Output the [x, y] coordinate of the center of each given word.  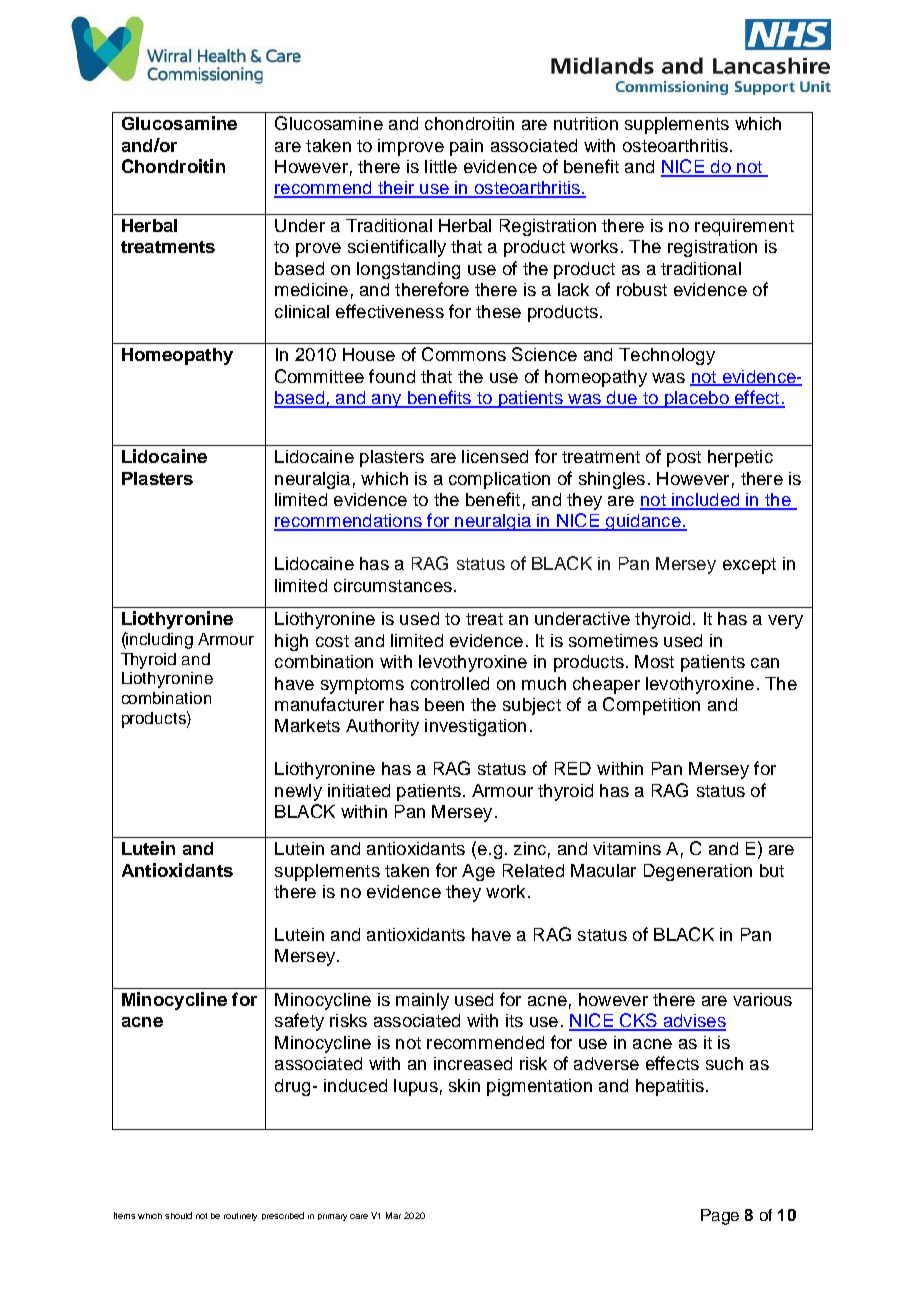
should [178, 1215]
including [159, 640]
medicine [311, 289]
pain [466, 147]
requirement [744, 227]
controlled [450, 683]
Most [654, 661]
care [359, 1216]
